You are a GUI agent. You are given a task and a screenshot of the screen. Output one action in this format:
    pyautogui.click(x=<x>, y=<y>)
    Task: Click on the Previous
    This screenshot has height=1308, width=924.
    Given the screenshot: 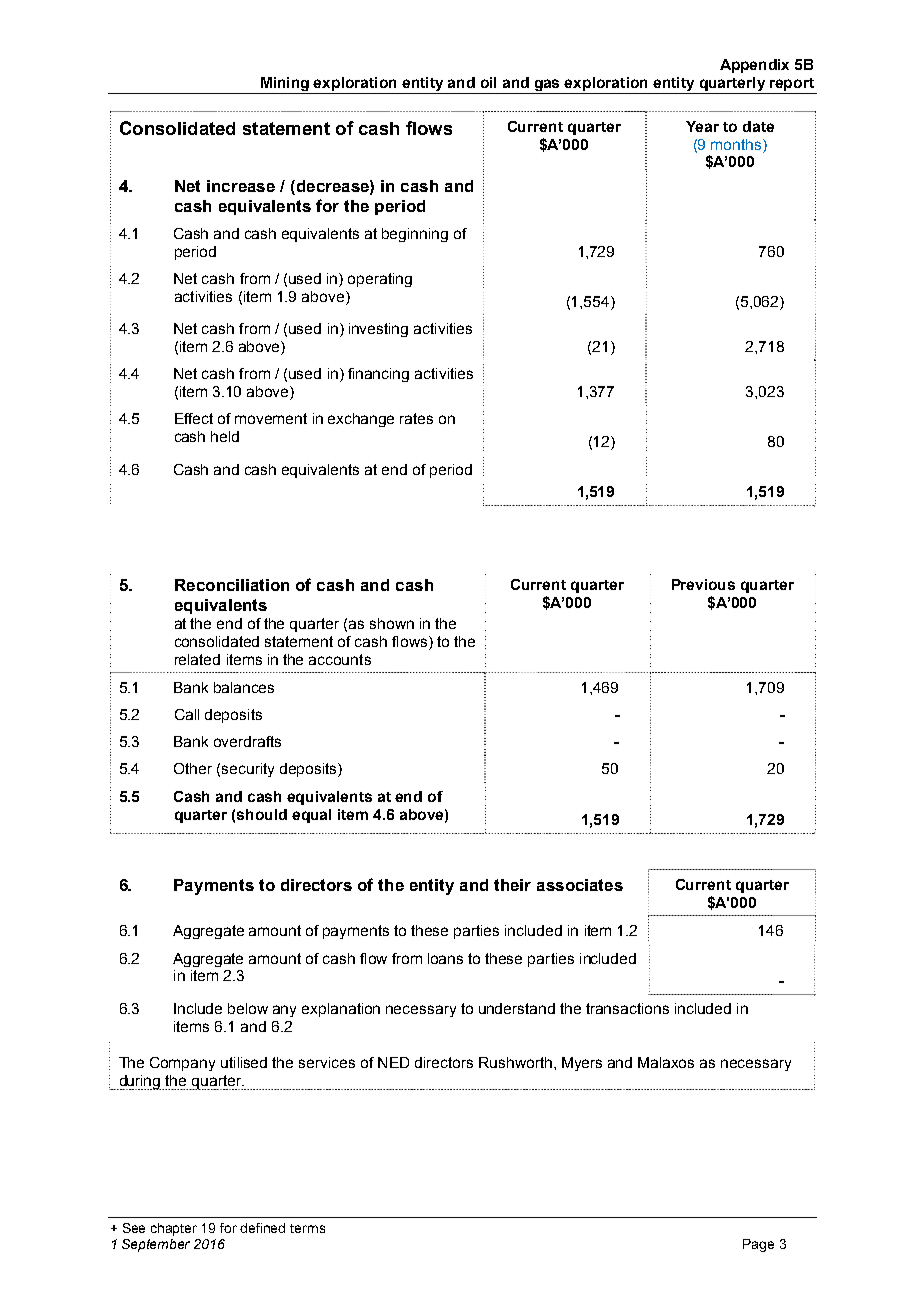 What is the action you would take?
    pyautogui.click(x=703, y=584)
